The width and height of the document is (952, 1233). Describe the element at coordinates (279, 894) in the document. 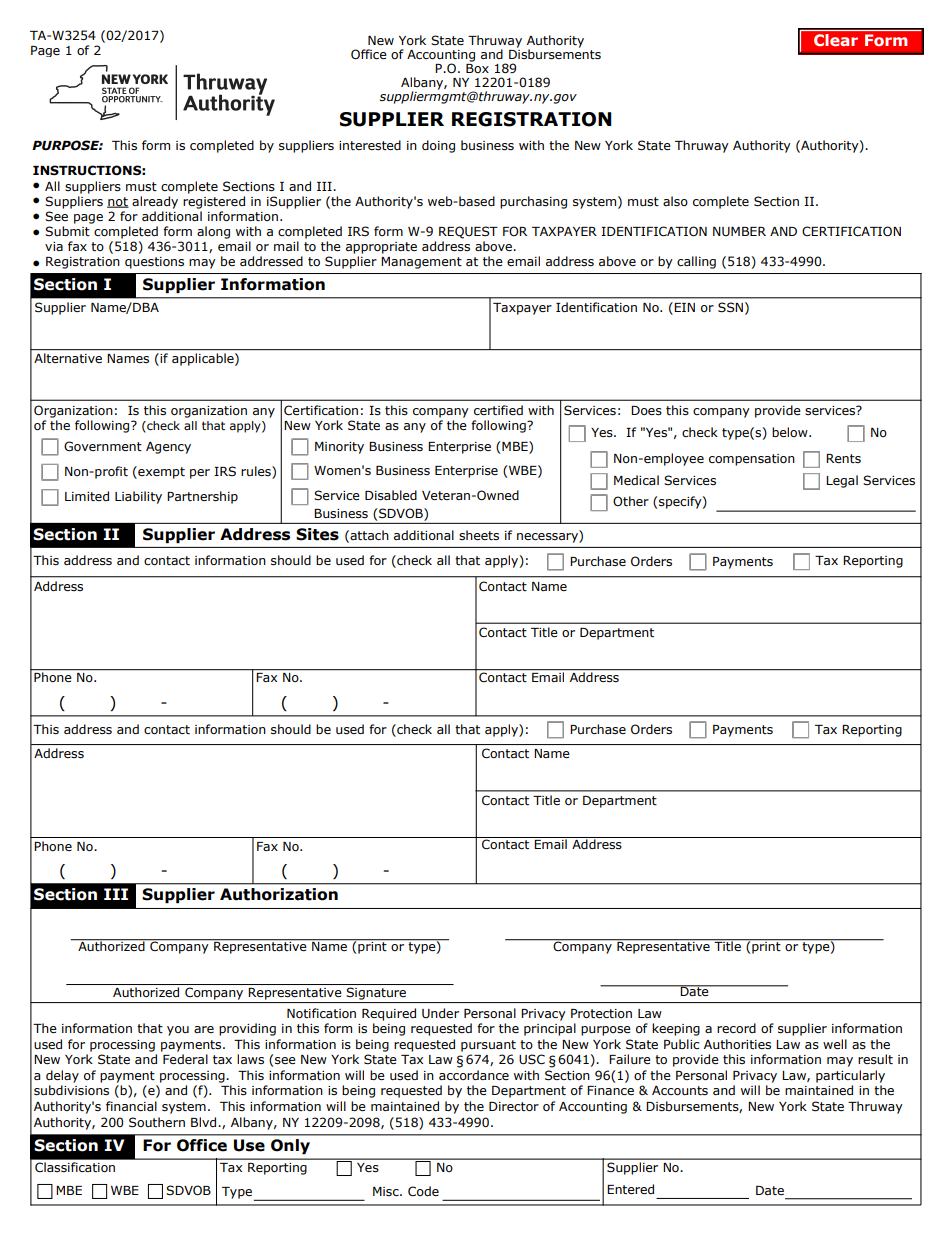

I see `Authorization` at that location.
